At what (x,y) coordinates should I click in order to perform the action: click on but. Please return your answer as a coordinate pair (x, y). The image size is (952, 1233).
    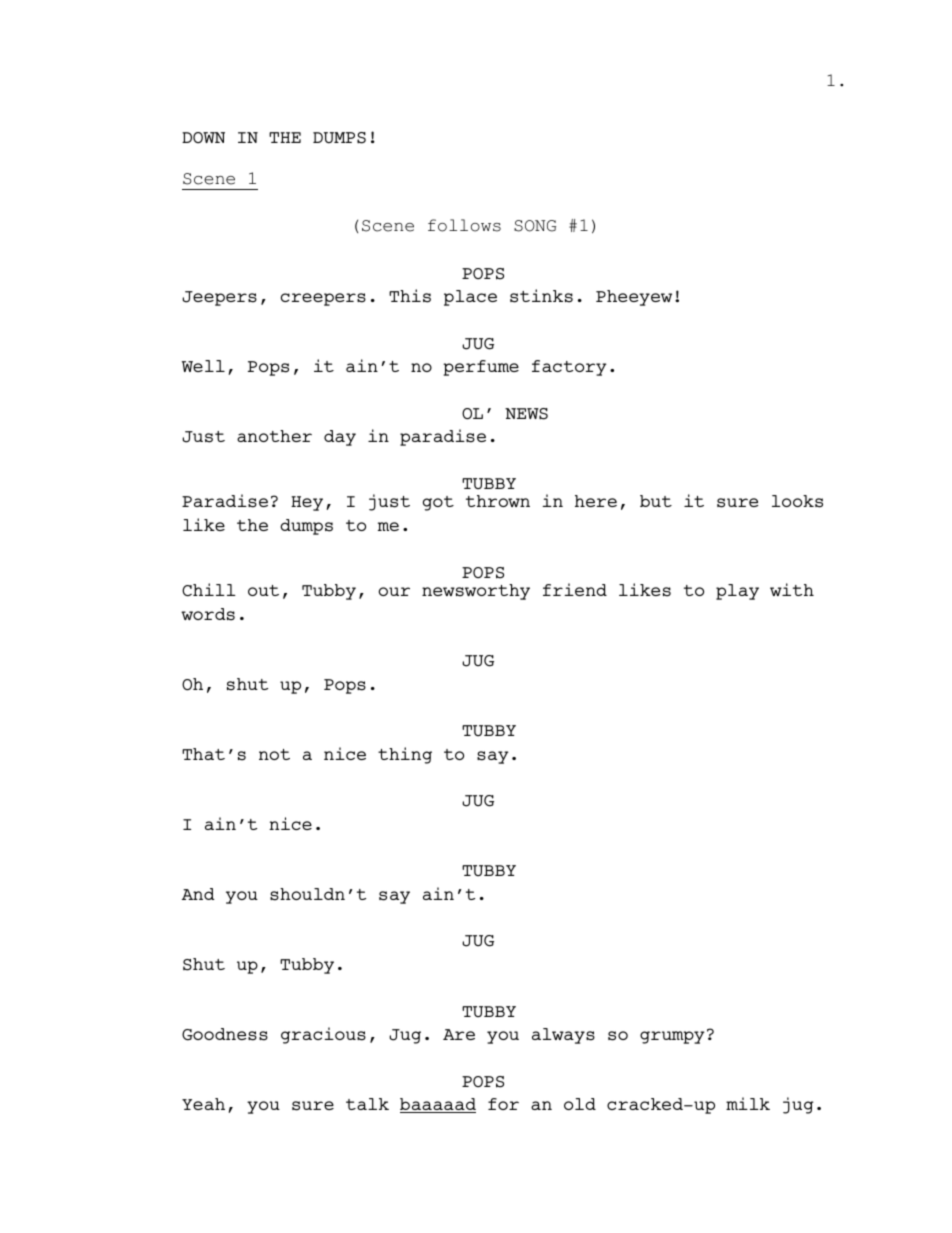
    Looking at the image, I should click on (656, 501).
